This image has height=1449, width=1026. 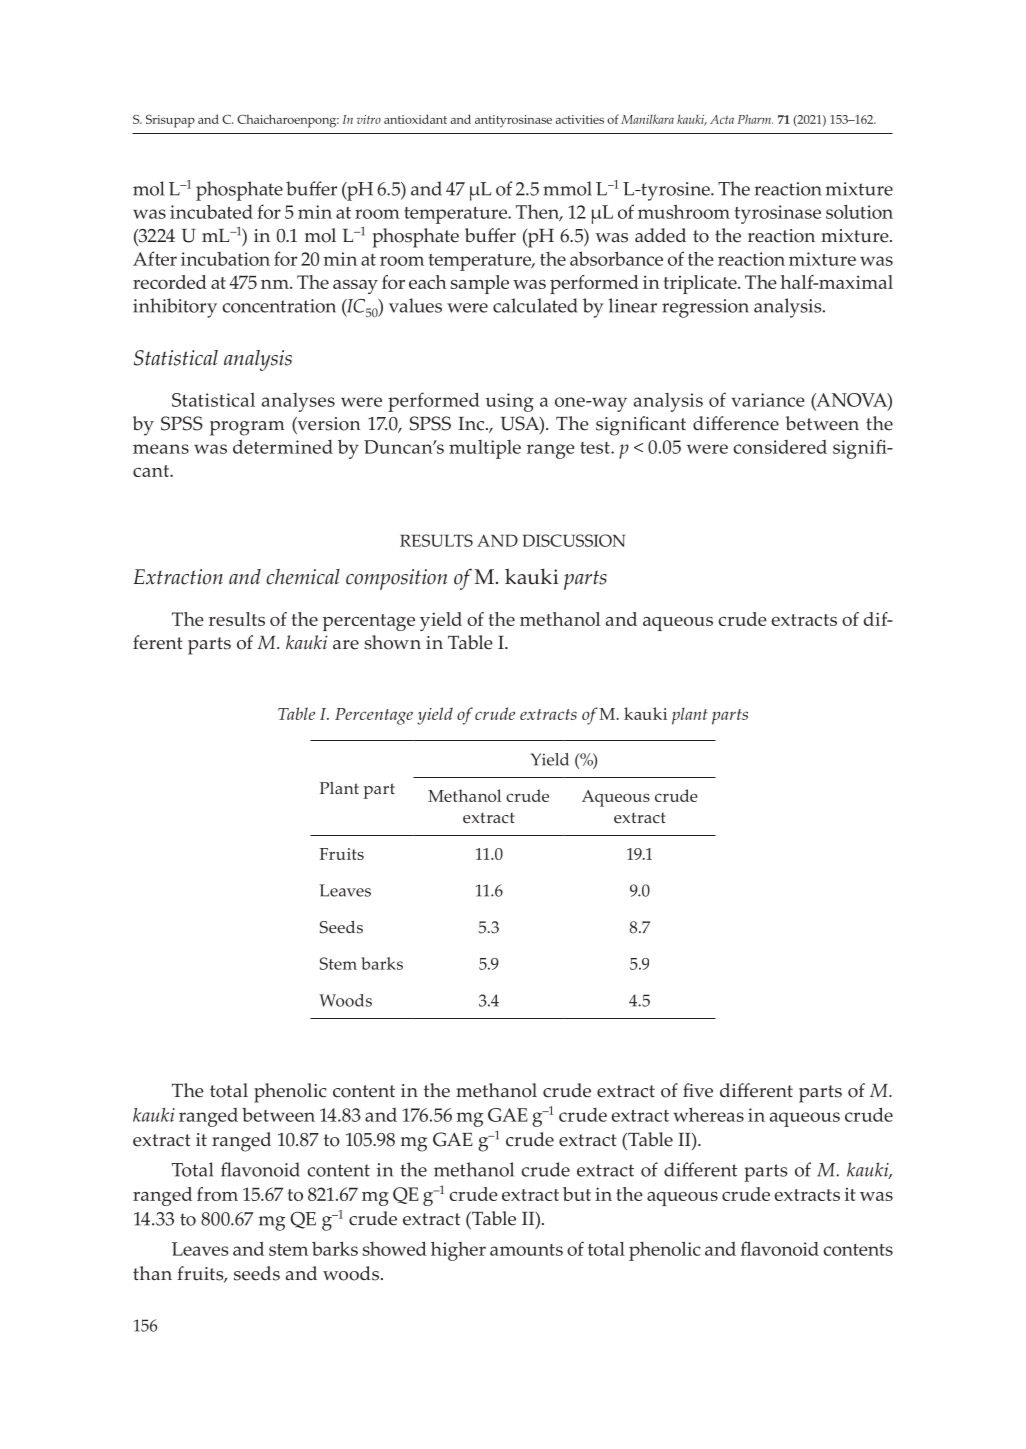 What do you see at coordinates (211, 212) in the image?
I see `incubated` at bounding box center [211, 212].
